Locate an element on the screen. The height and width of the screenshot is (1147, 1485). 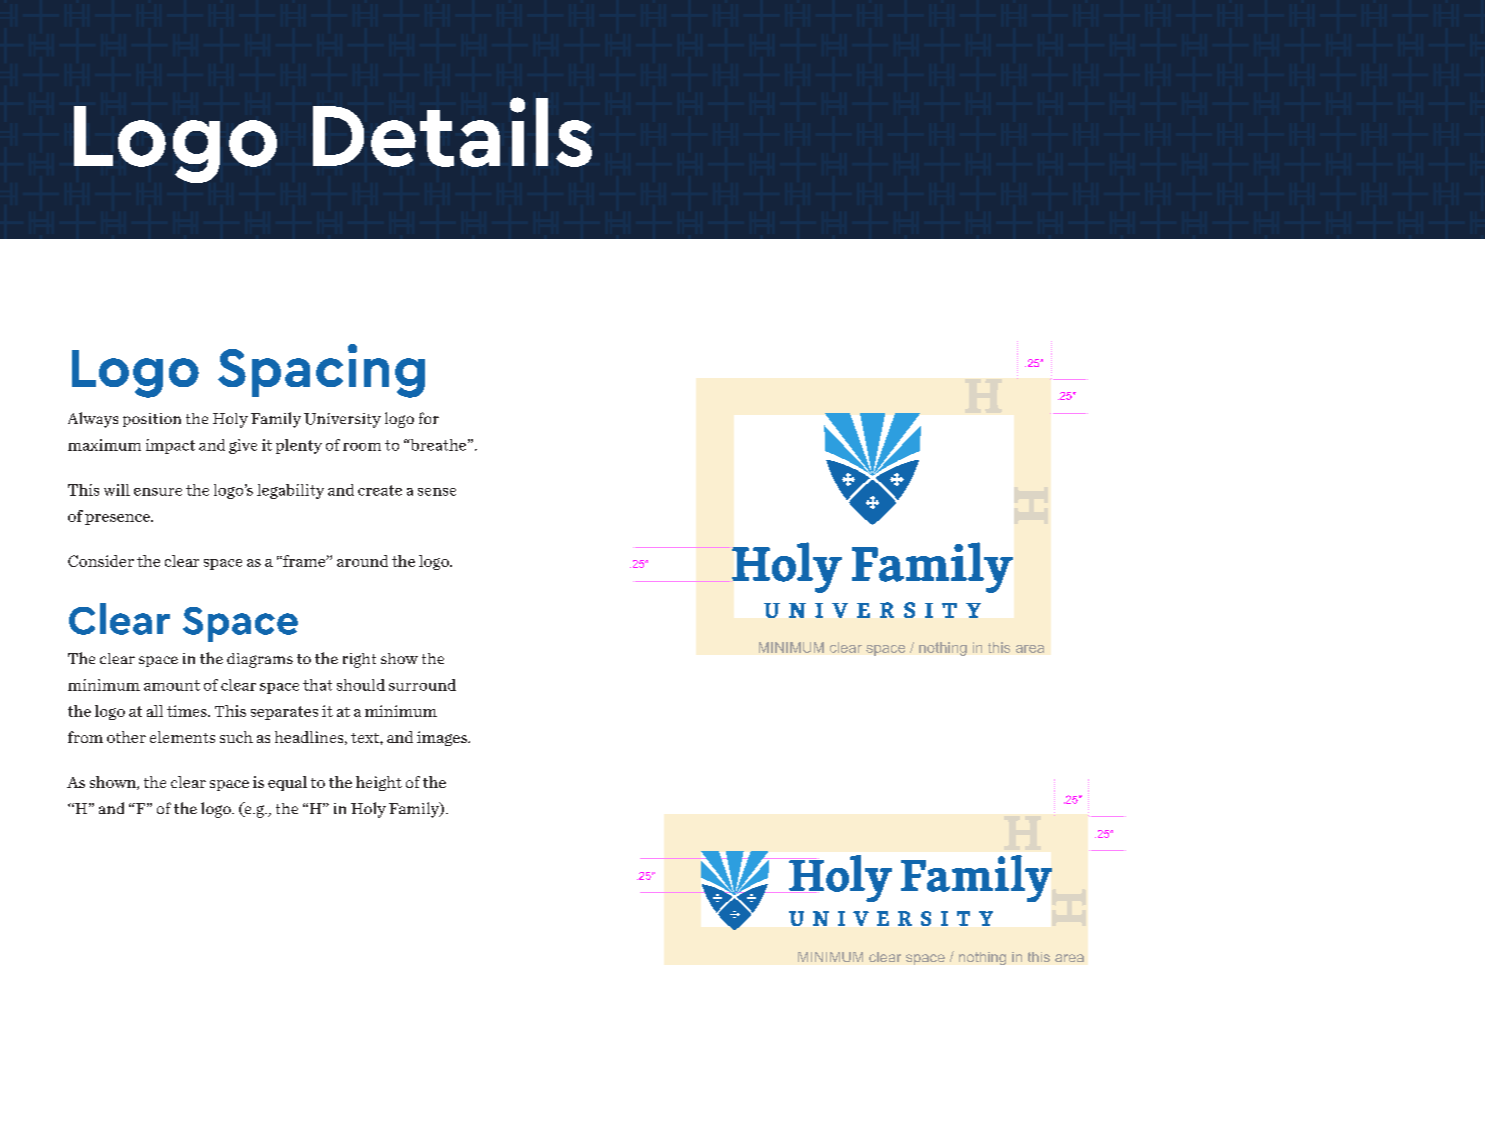
give is located at coordinates (243, 446).
